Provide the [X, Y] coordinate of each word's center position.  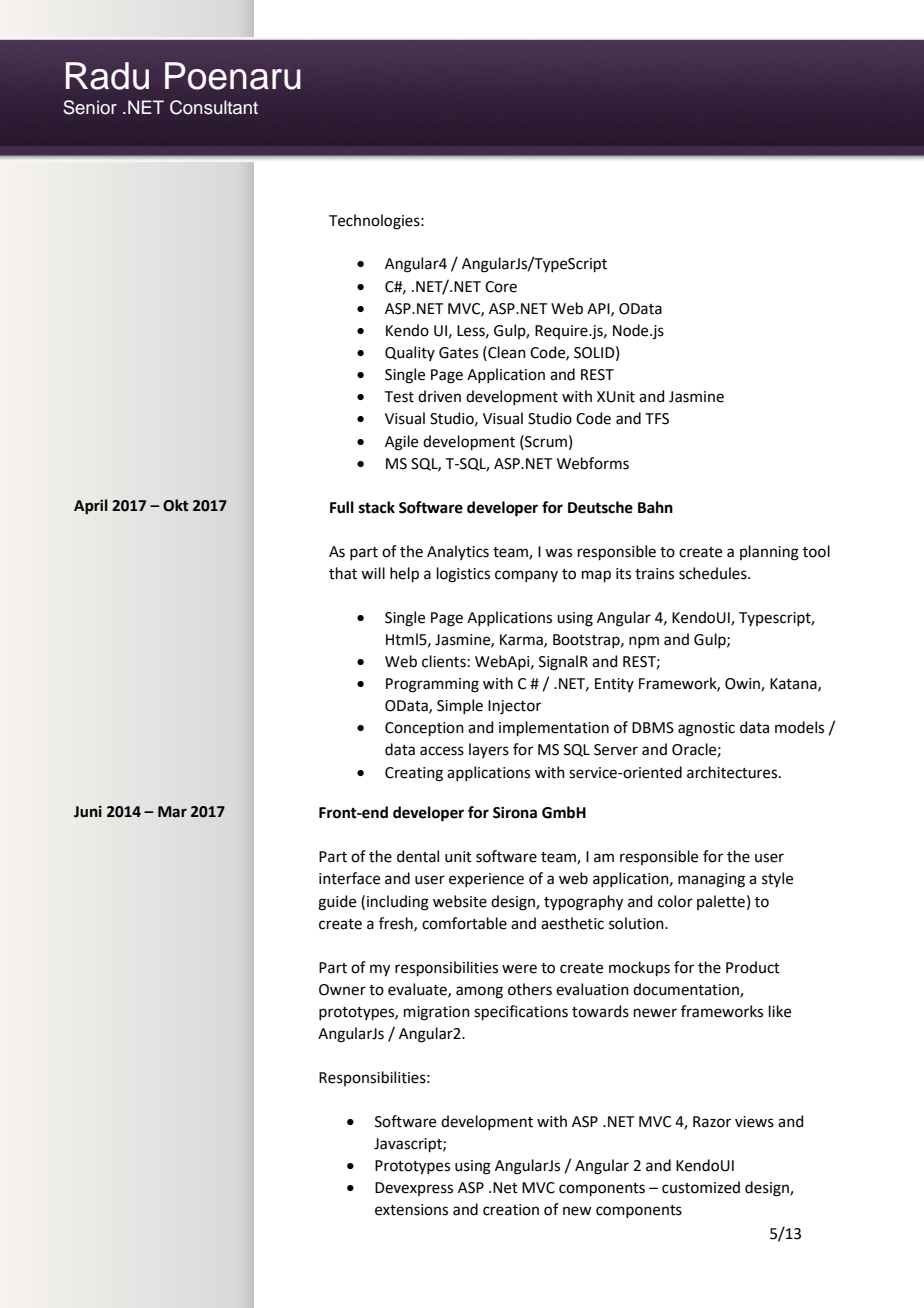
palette [721, 902]
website [460, 901]
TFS [657, 419]
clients [444, 661]
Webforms [593, 463]
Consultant [214, 107]
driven [439, 396]
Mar [172, 812]
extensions [411, 1210]
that [343, 573]
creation [511, 1210]
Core [501, 287]
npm [644, 642]
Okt [176, 505]
